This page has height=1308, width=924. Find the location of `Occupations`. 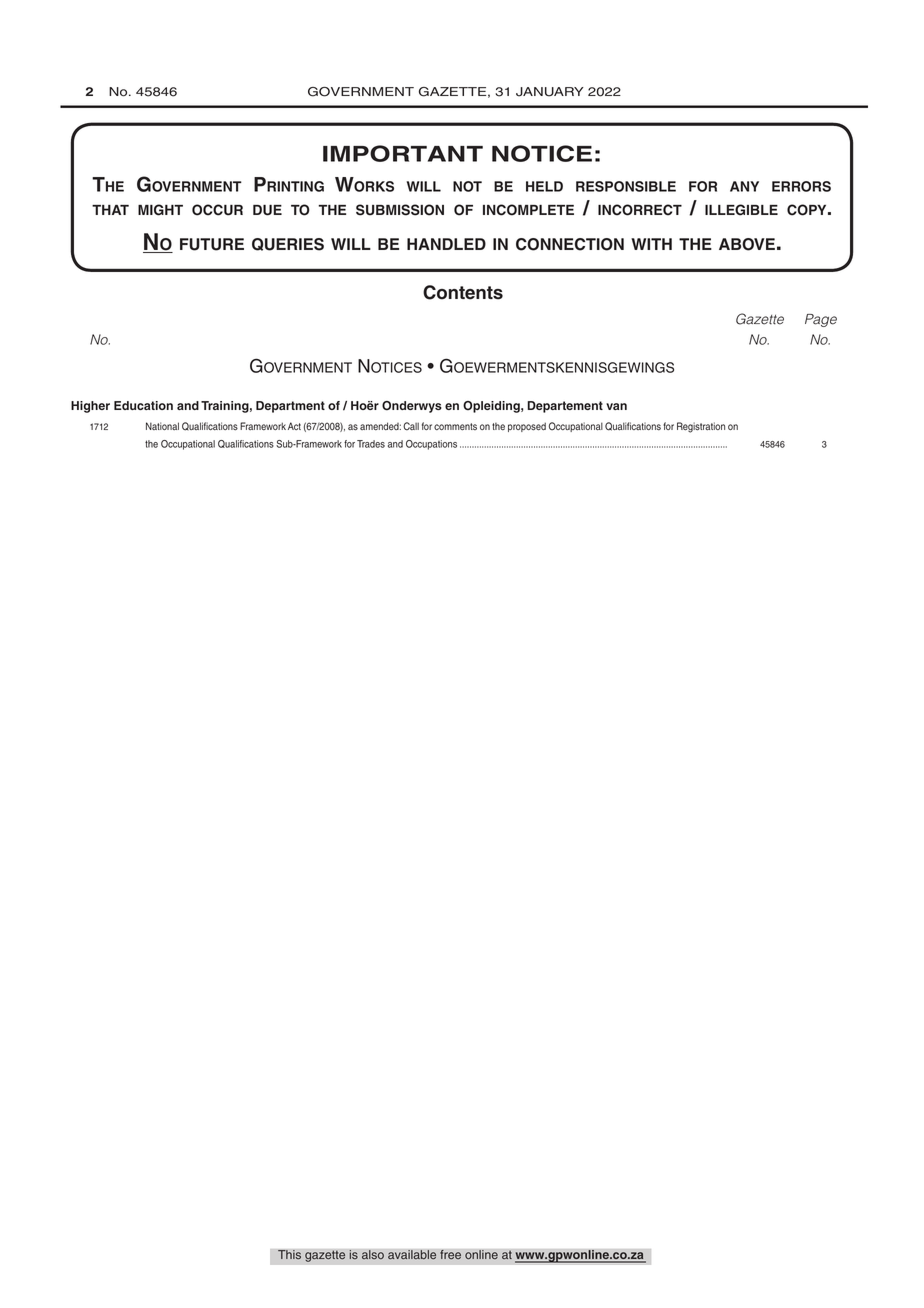

Occupations is located at coordinates (431, 445).
